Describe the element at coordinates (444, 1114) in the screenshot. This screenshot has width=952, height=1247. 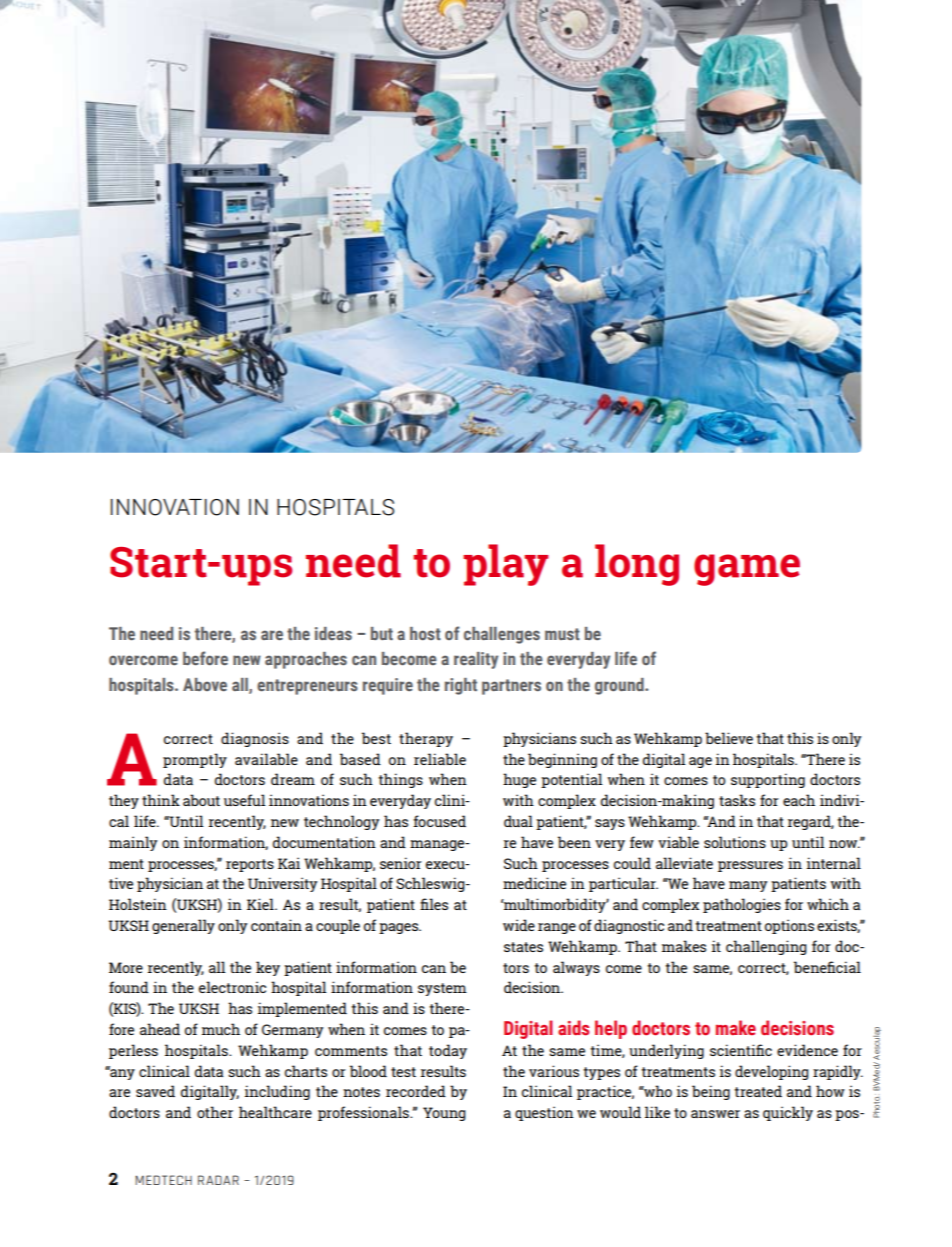
I see `Young` at that location.
